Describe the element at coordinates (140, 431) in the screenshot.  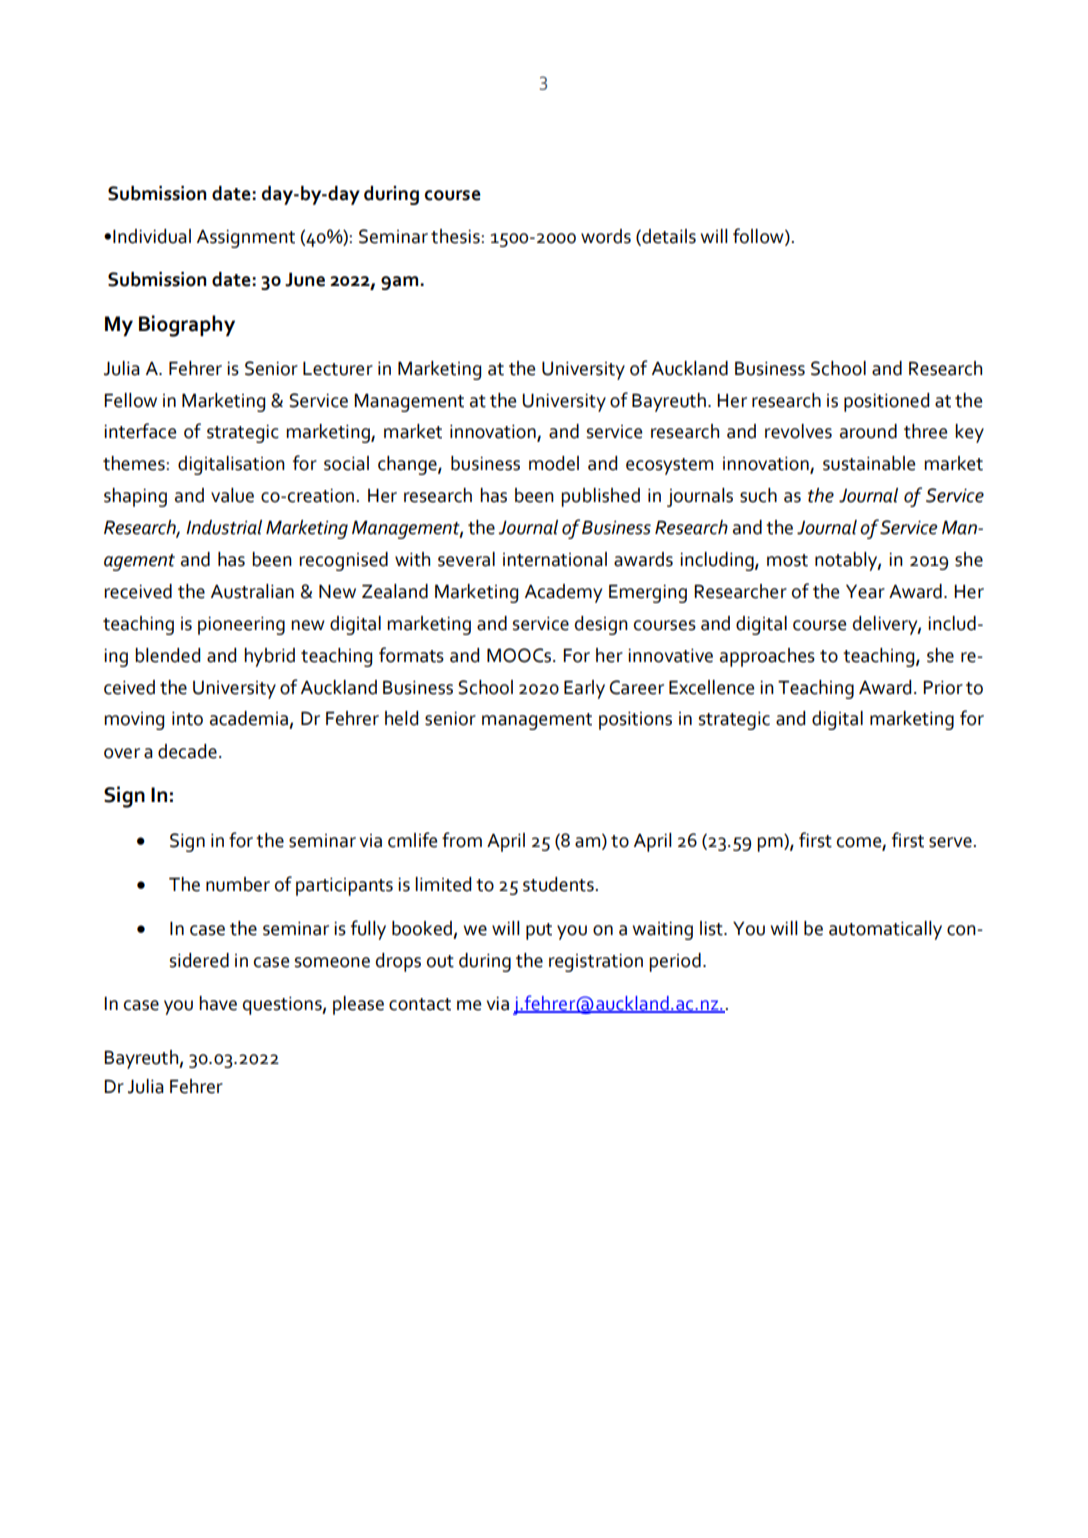
I see `interface` at that location.
